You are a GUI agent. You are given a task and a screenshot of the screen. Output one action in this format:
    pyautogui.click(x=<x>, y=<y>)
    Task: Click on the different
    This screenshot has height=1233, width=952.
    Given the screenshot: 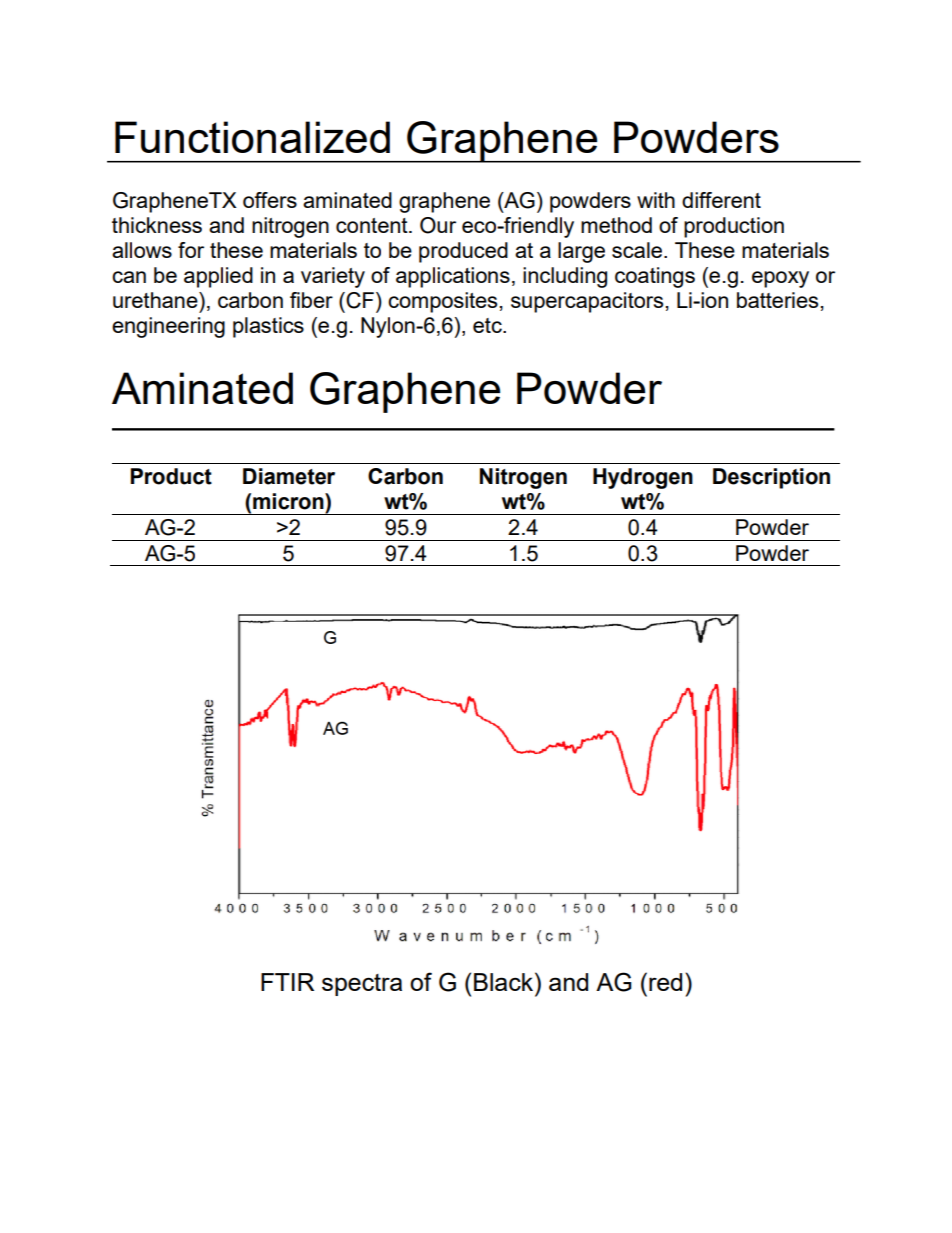 What is the action you would take?
    pyautogui.click(x=721, y=200)
